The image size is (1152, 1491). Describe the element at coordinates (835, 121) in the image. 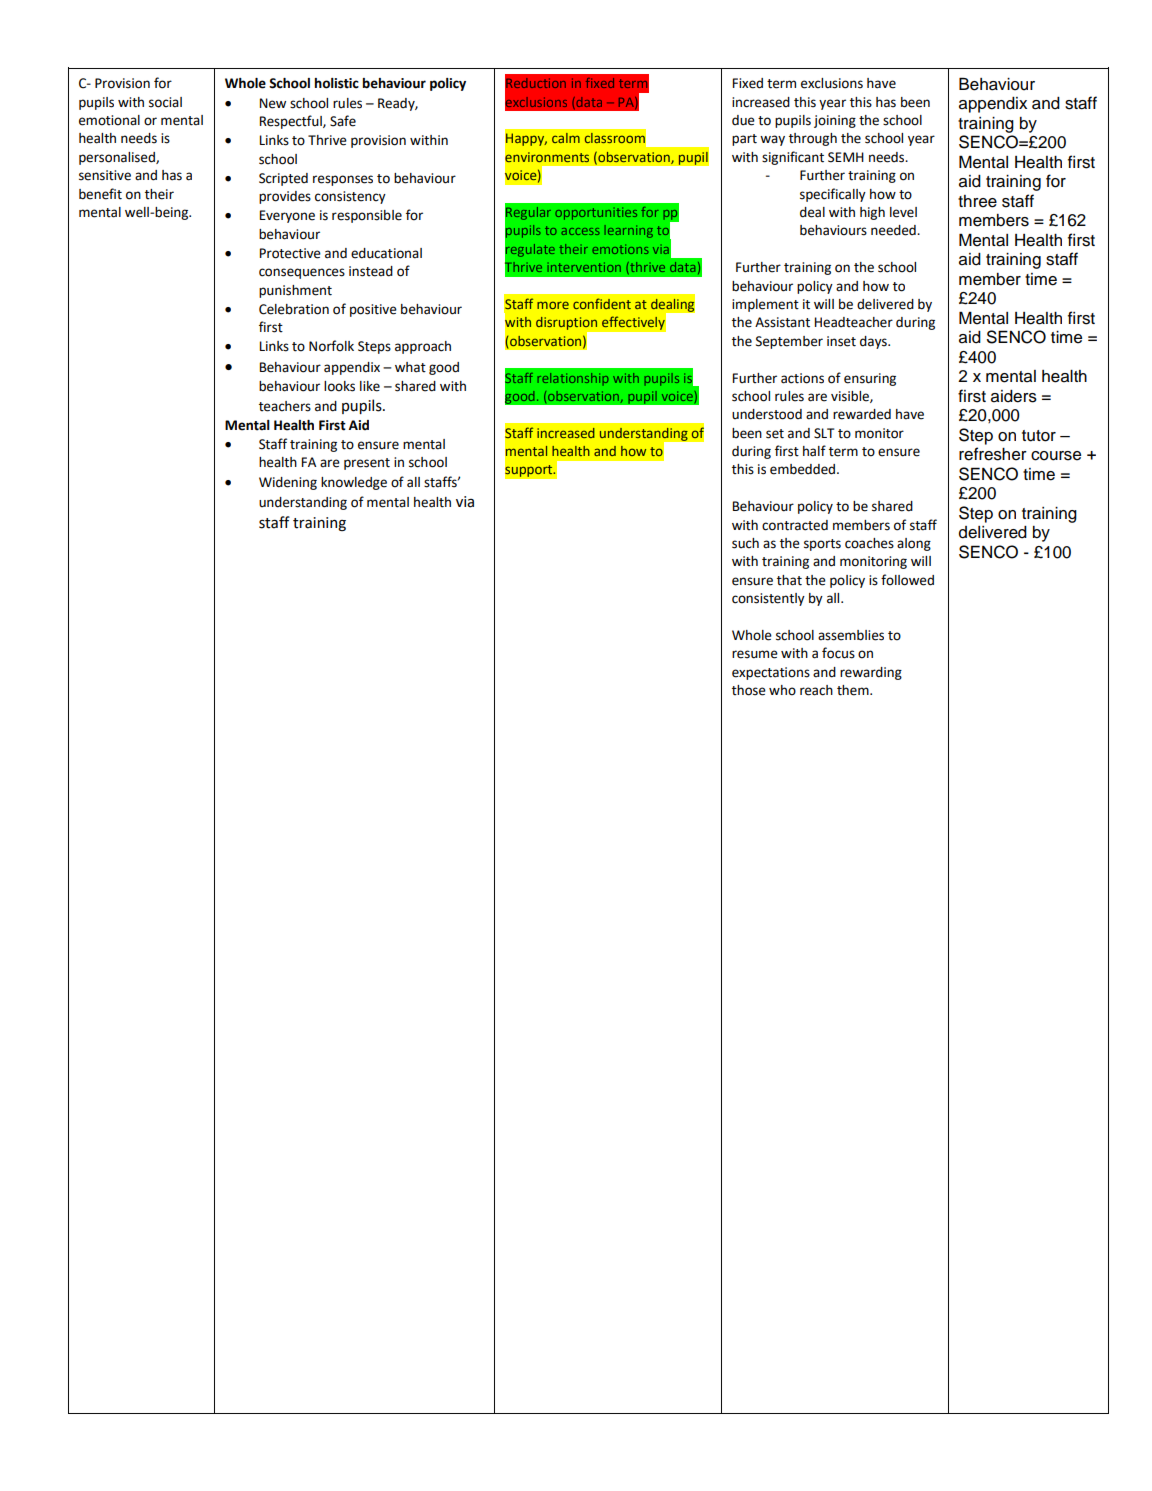

I see `joining` at that location.
